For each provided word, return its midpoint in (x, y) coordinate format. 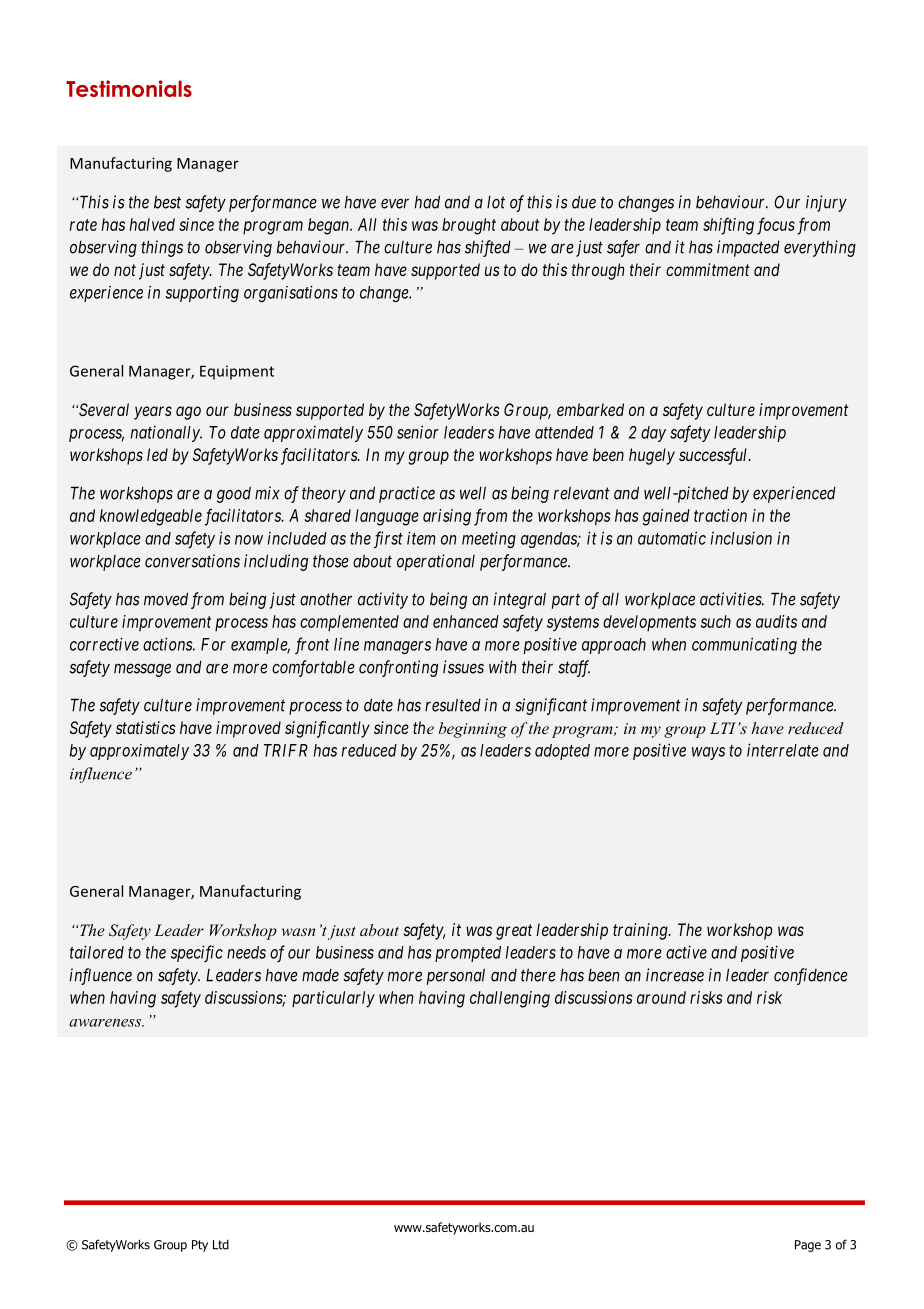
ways (708, 753)
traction (720, 515)
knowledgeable (151, 517)
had (427, 202)
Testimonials (129, 88)
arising (447, 517)
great (514, 932)
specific (197, 953)
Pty (200, 1246)
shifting (728, 226)
